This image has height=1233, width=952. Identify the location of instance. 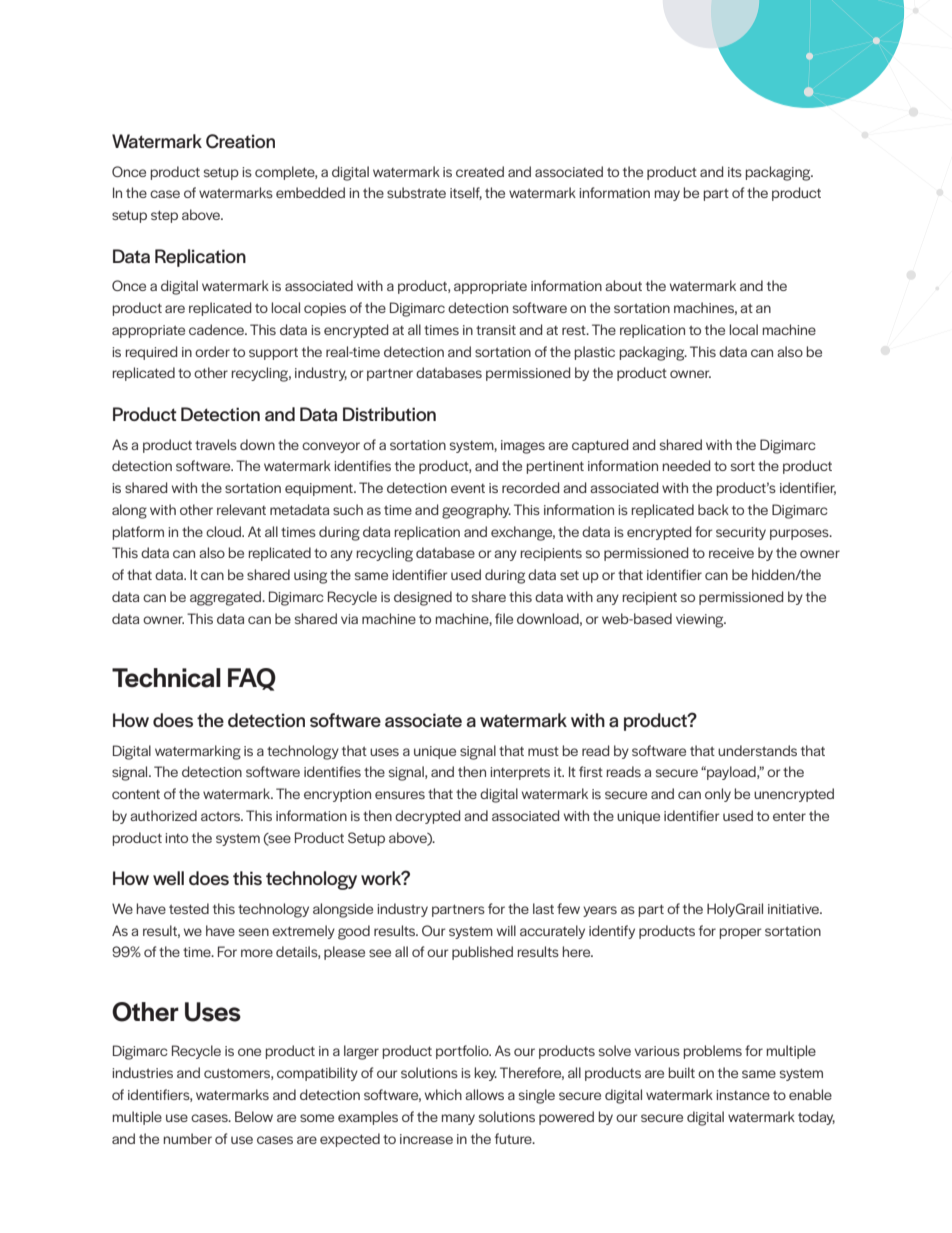
(743, 1095).
